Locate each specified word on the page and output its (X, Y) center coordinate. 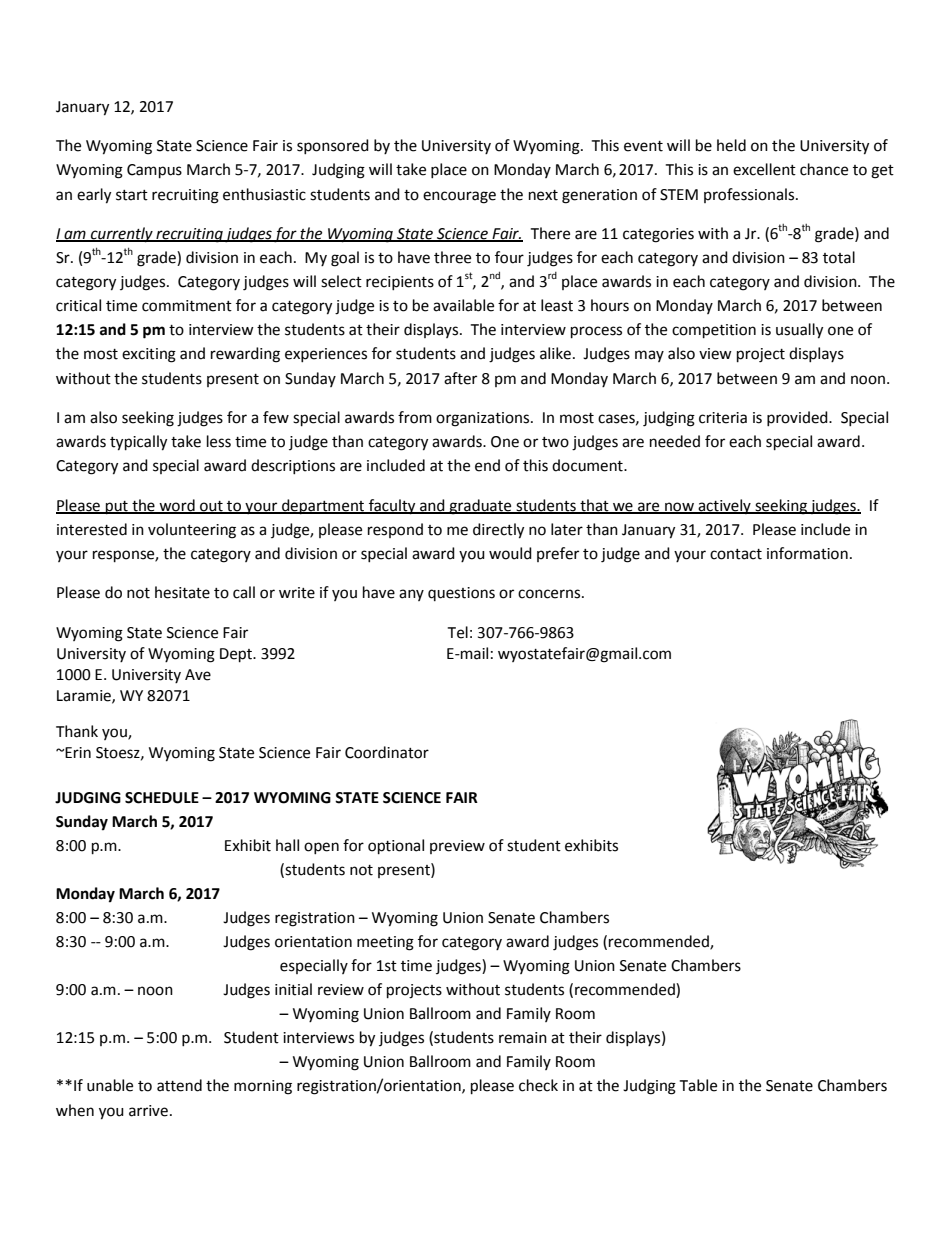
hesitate (182, 592)
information (807, 553)
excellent (764, 169)
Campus (154, 171)
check (538, 1085)
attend (179, 1085)
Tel (457, 632)
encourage (459, 197)
